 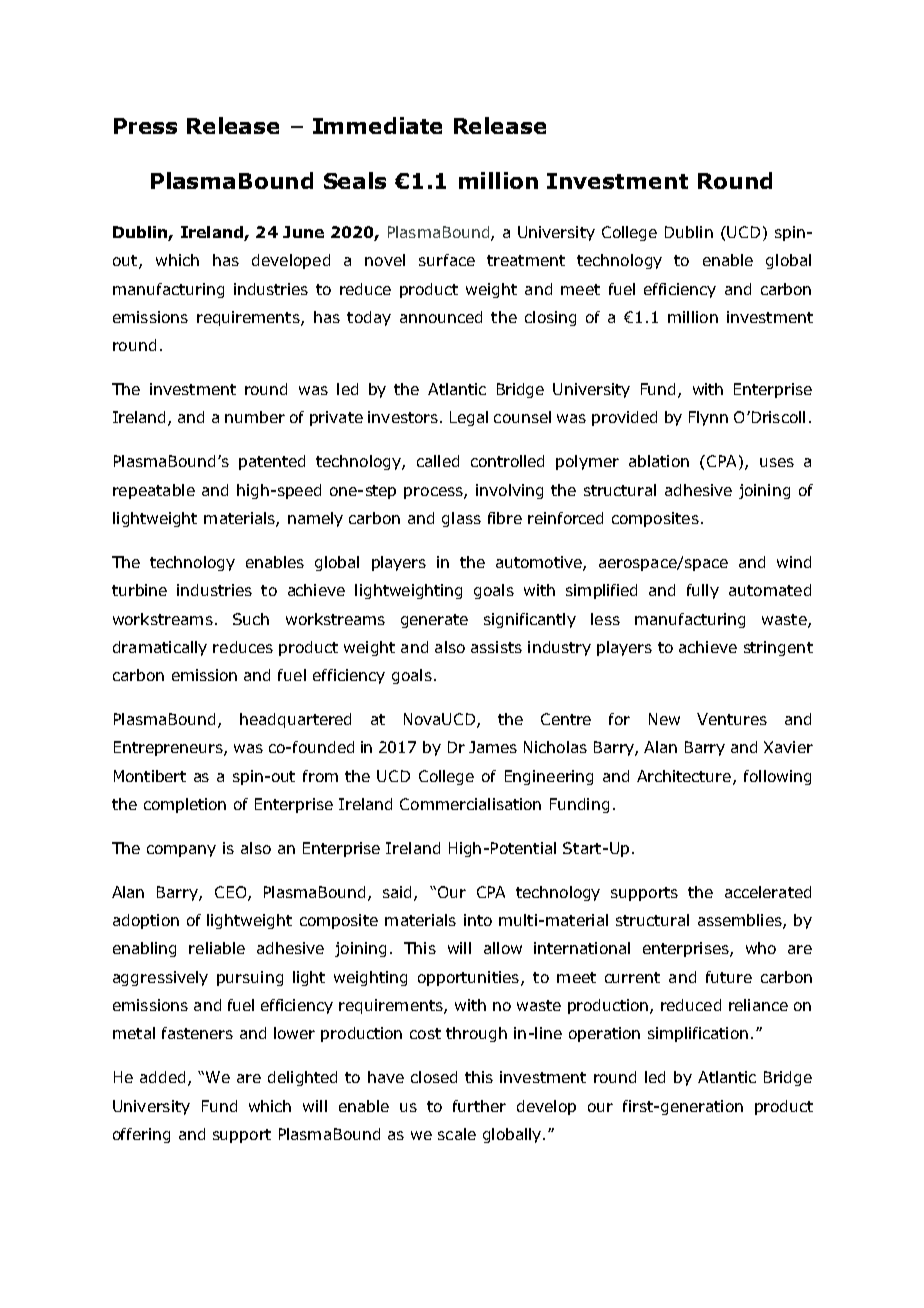 What do you see at coordinates (526, 260) in the screenshot?
I see `treatment` at bounding box center [526, 260].
